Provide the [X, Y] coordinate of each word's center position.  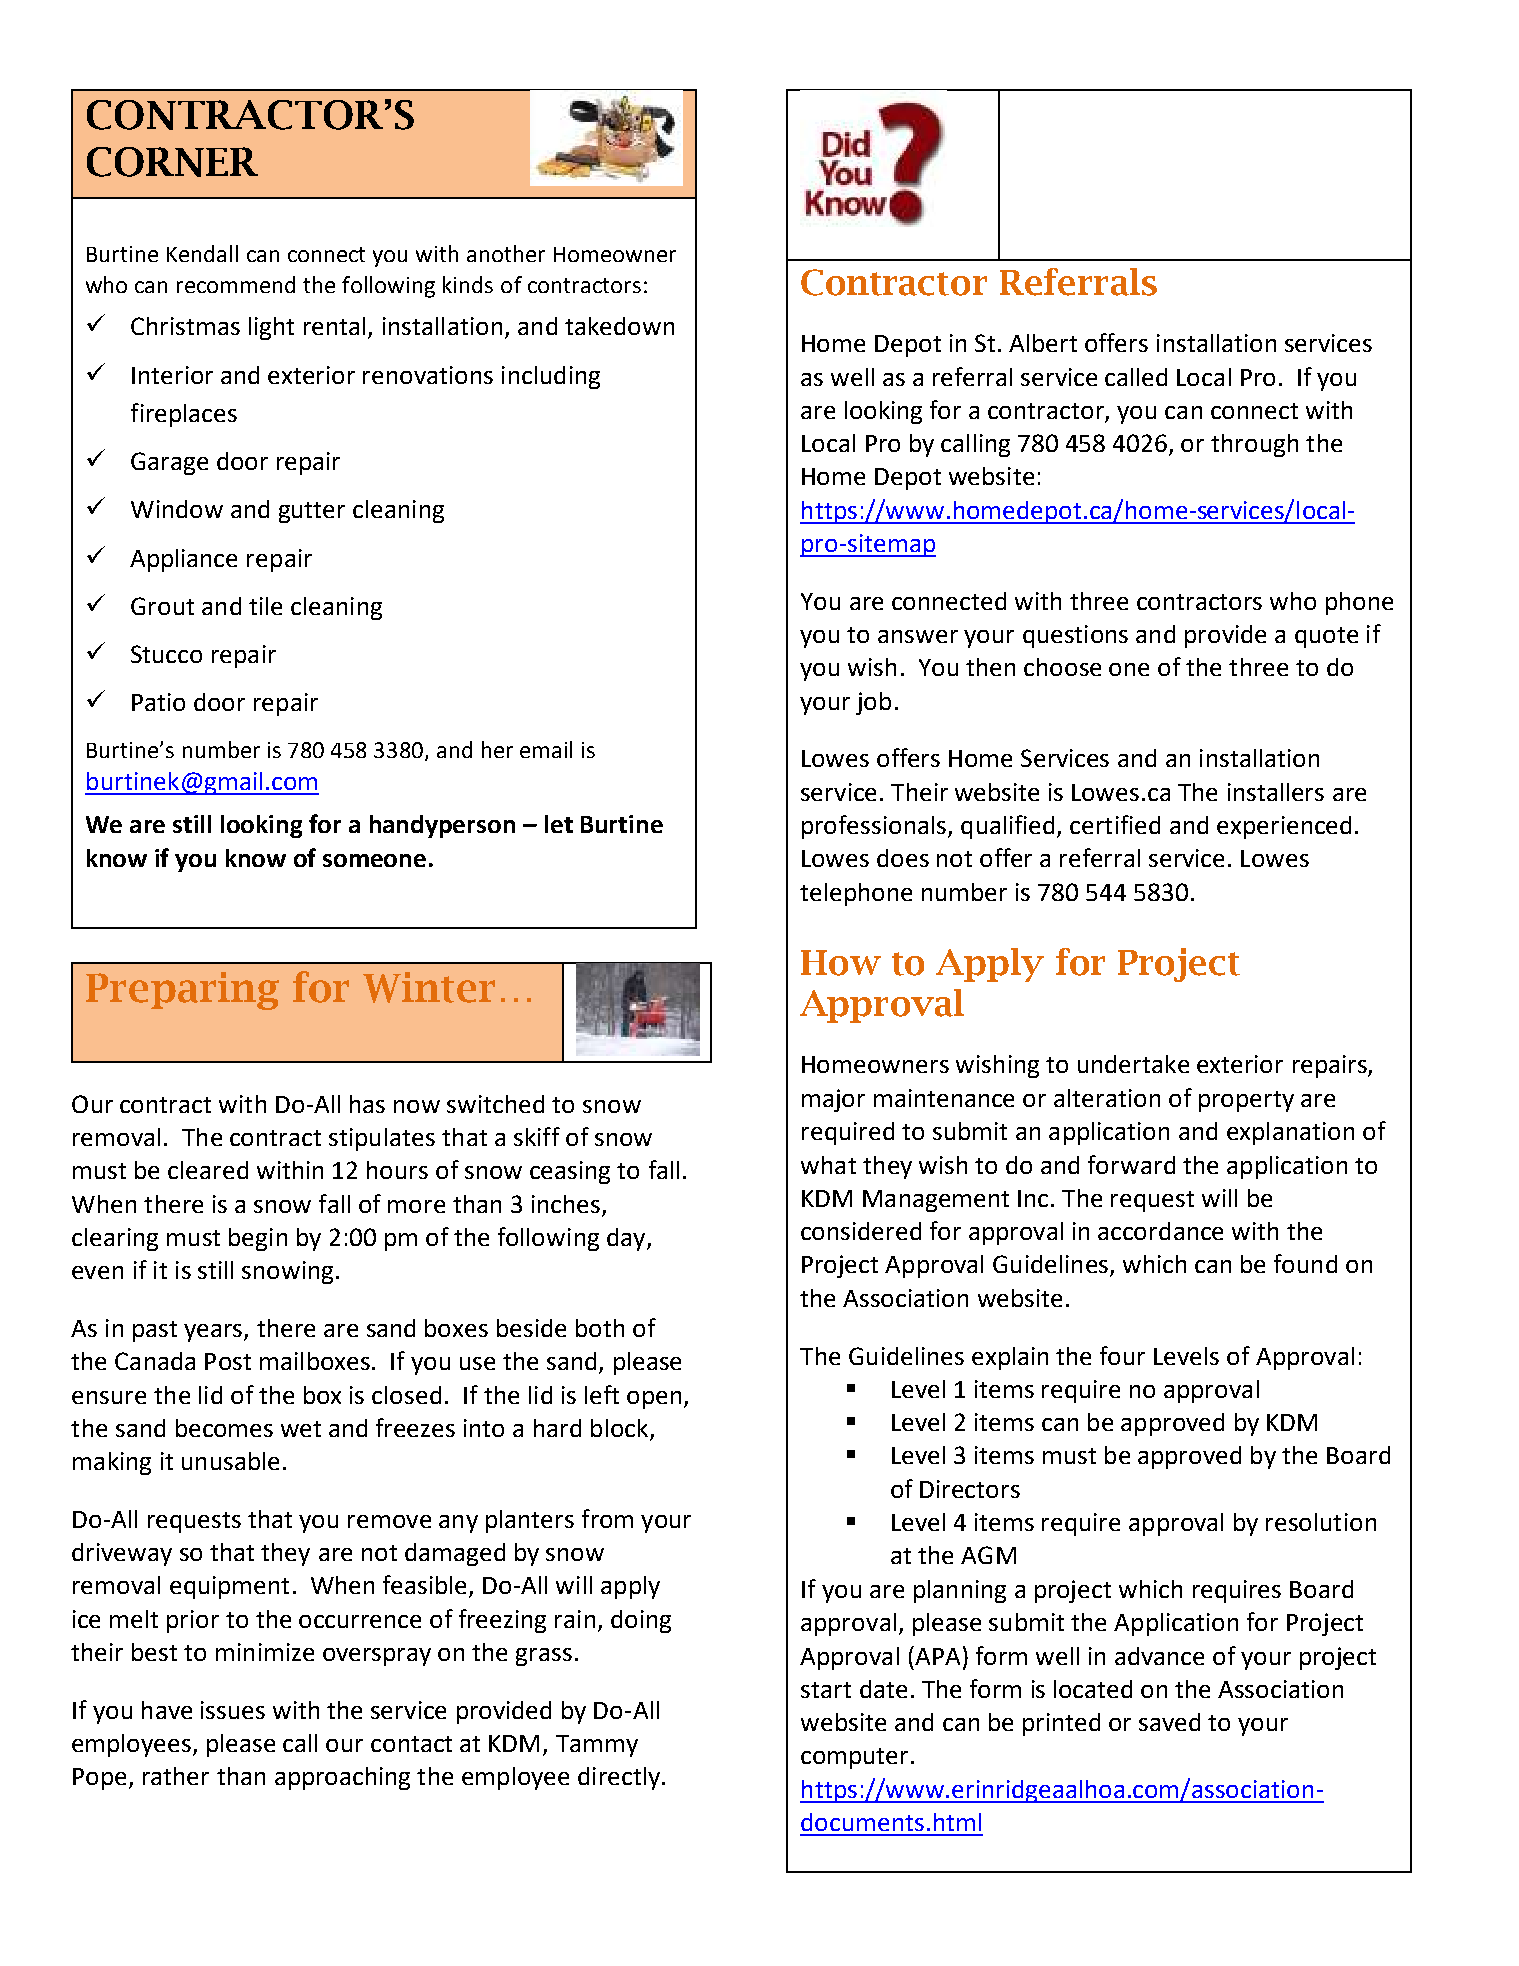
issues [233, 1710]
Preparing [182, 991]
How [841, 963]
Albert [1043, 343]
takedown [619, 326]
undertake [1133, 1064]
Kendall [202, 253]
